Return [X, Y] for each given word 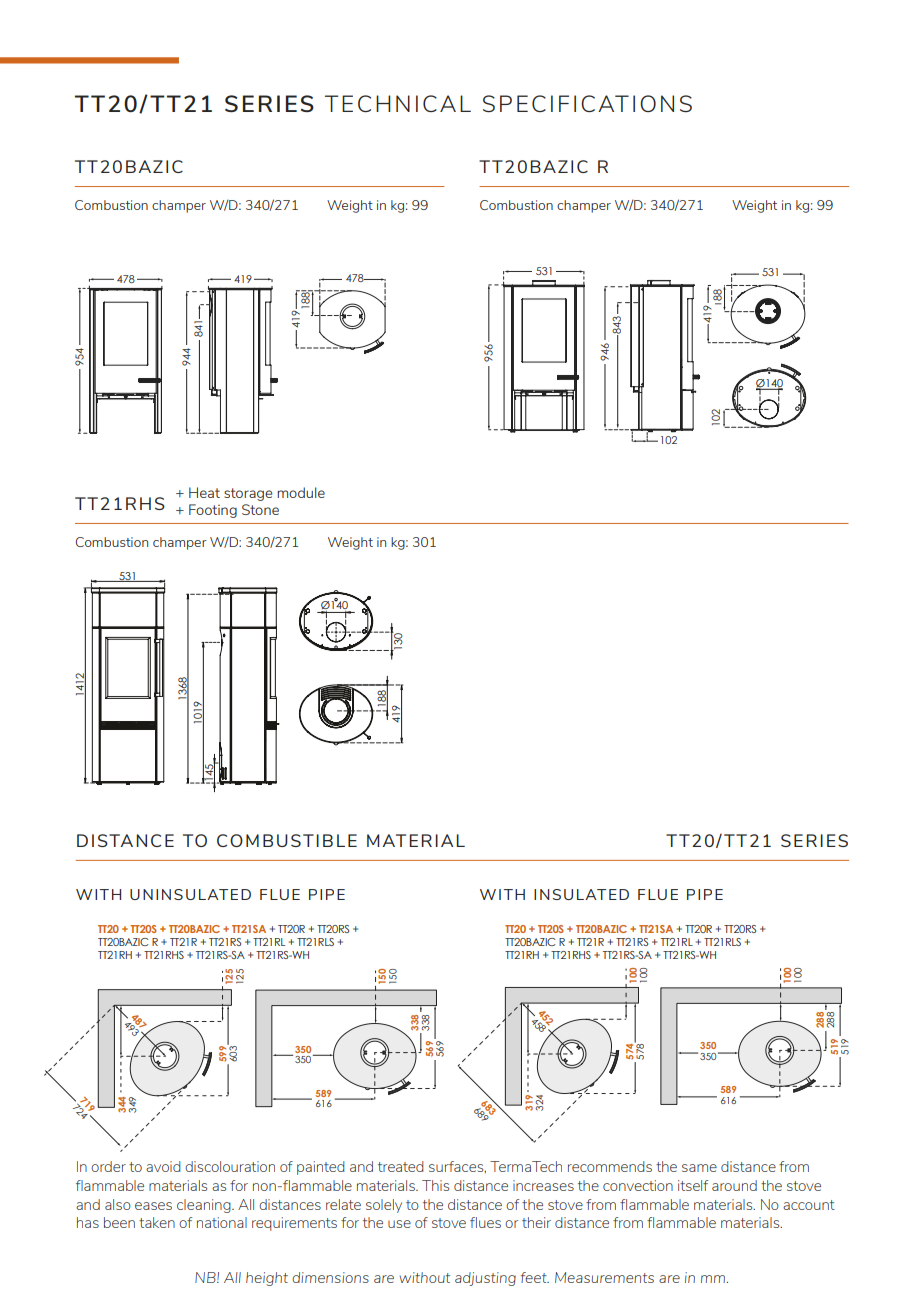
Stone [260, 509]
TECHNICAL [398, 103]
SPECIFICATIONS [587, 103]
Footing [213, 511]
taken [157, 1222]
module [301, 492]
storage [248, 494]
